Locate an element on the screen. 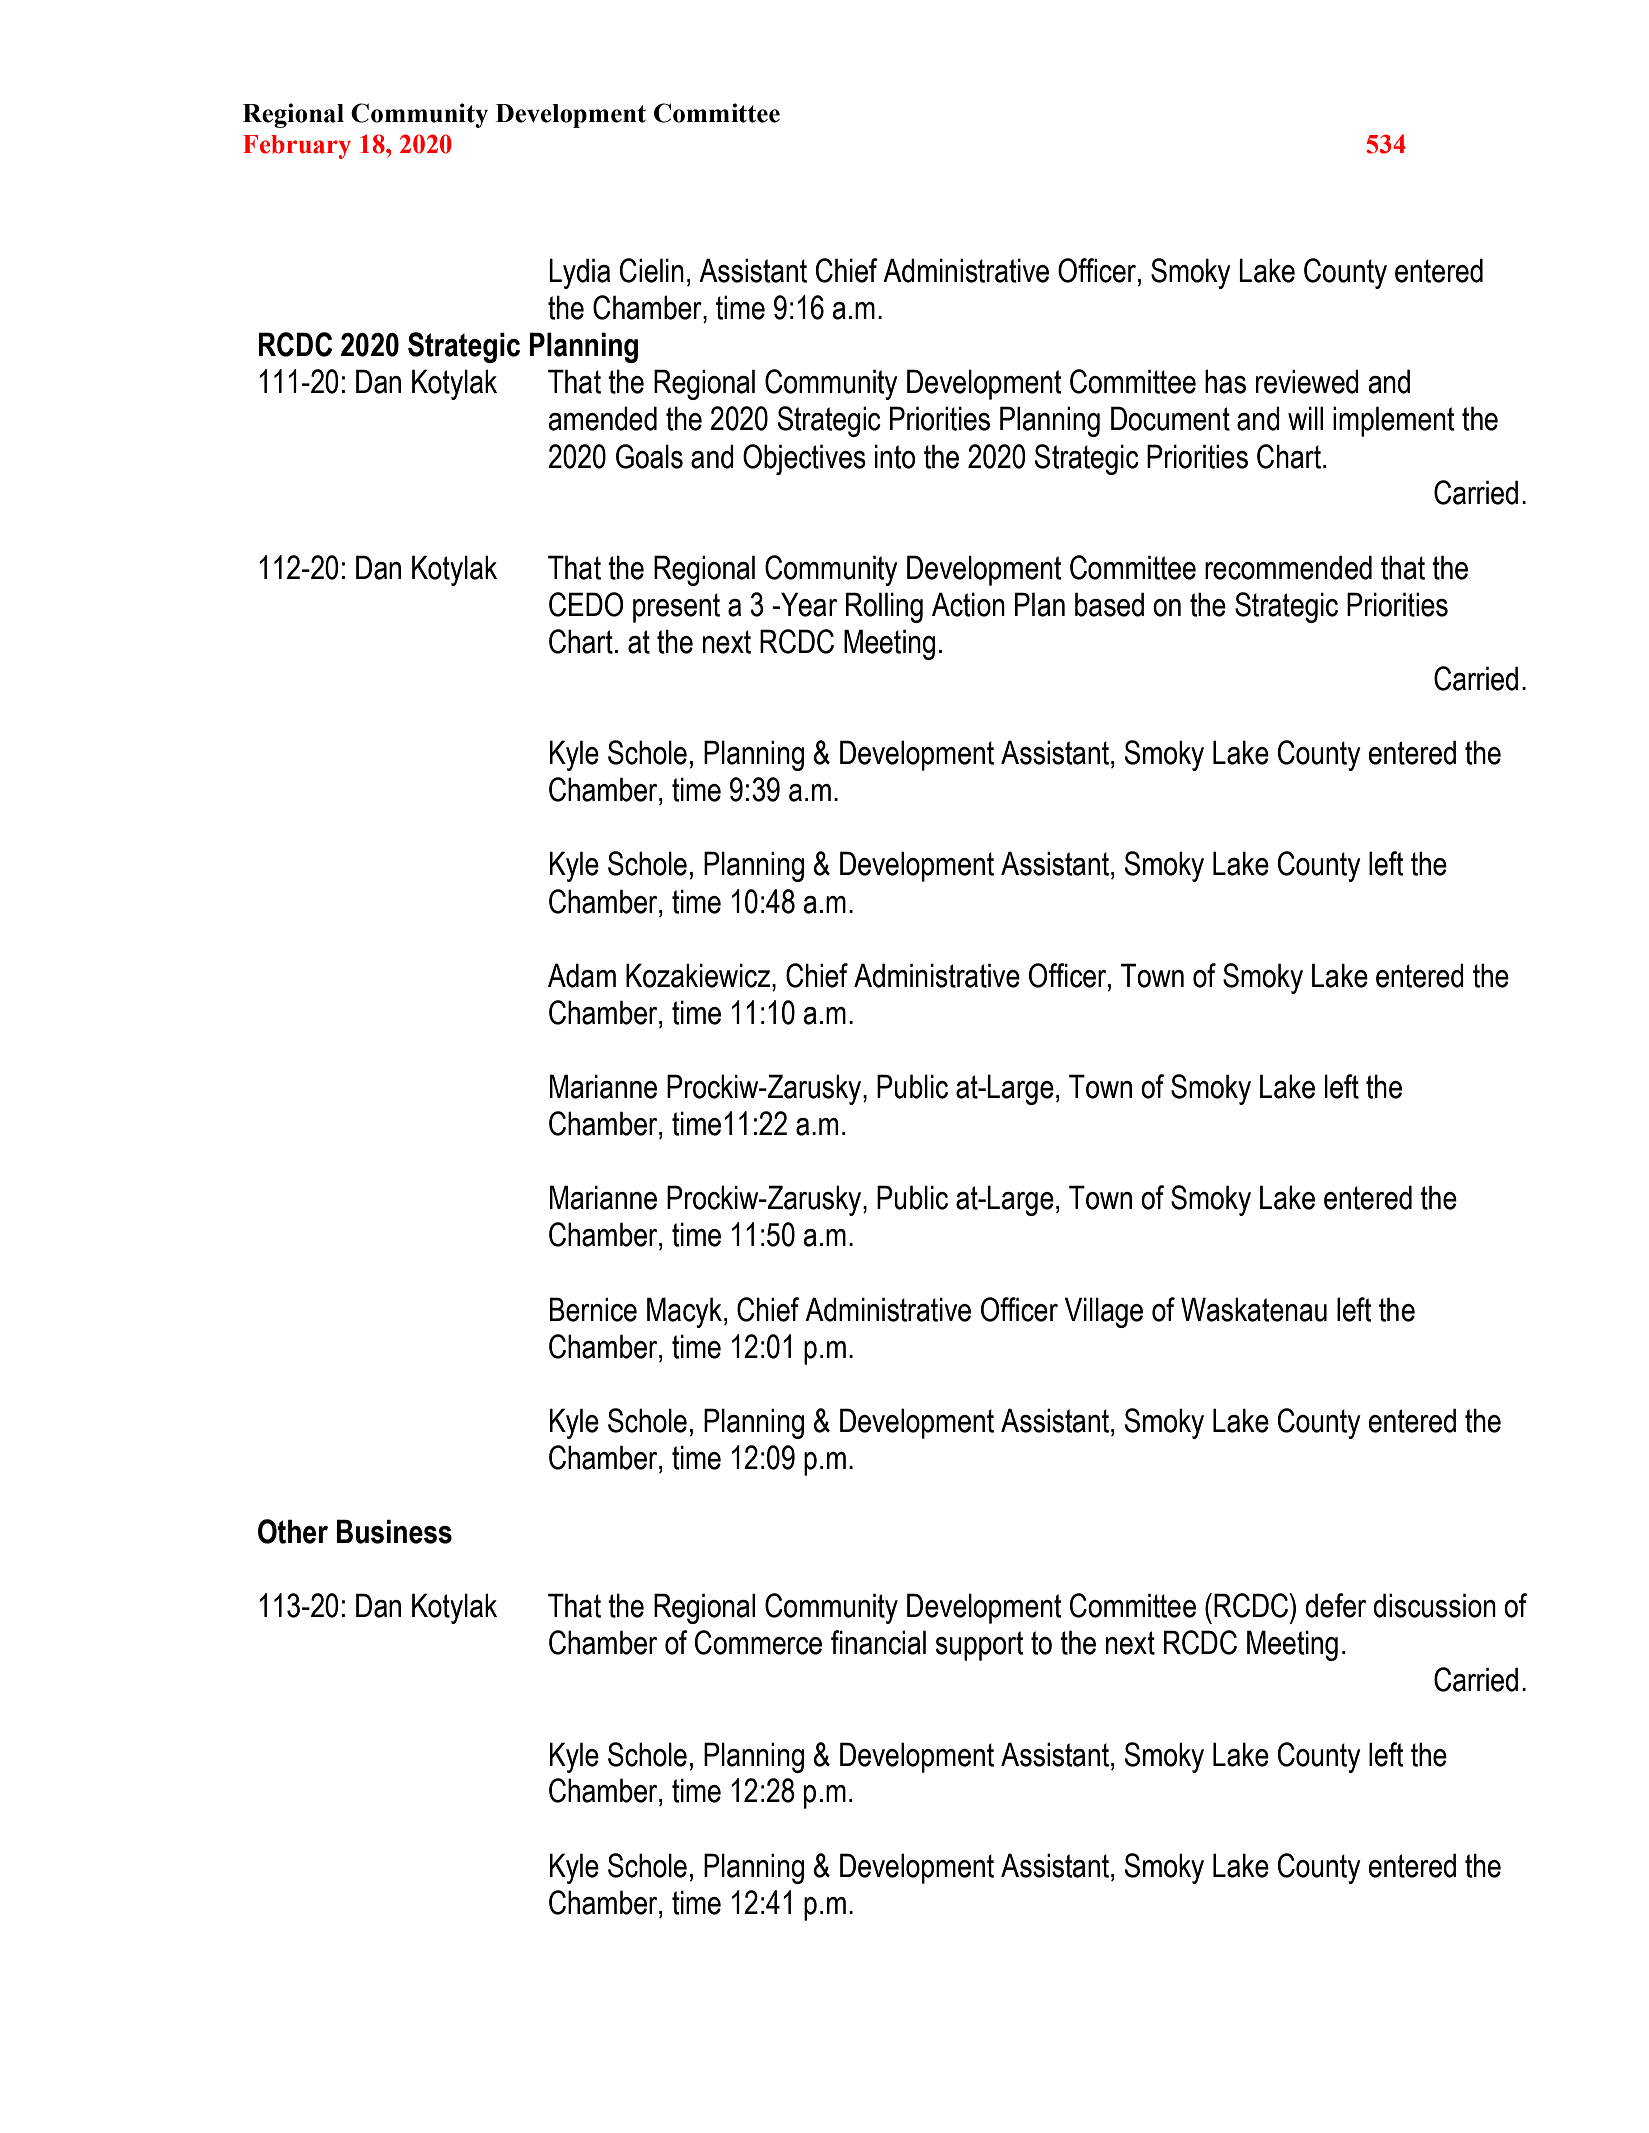  Adam is located at coordinates (582, 975).
